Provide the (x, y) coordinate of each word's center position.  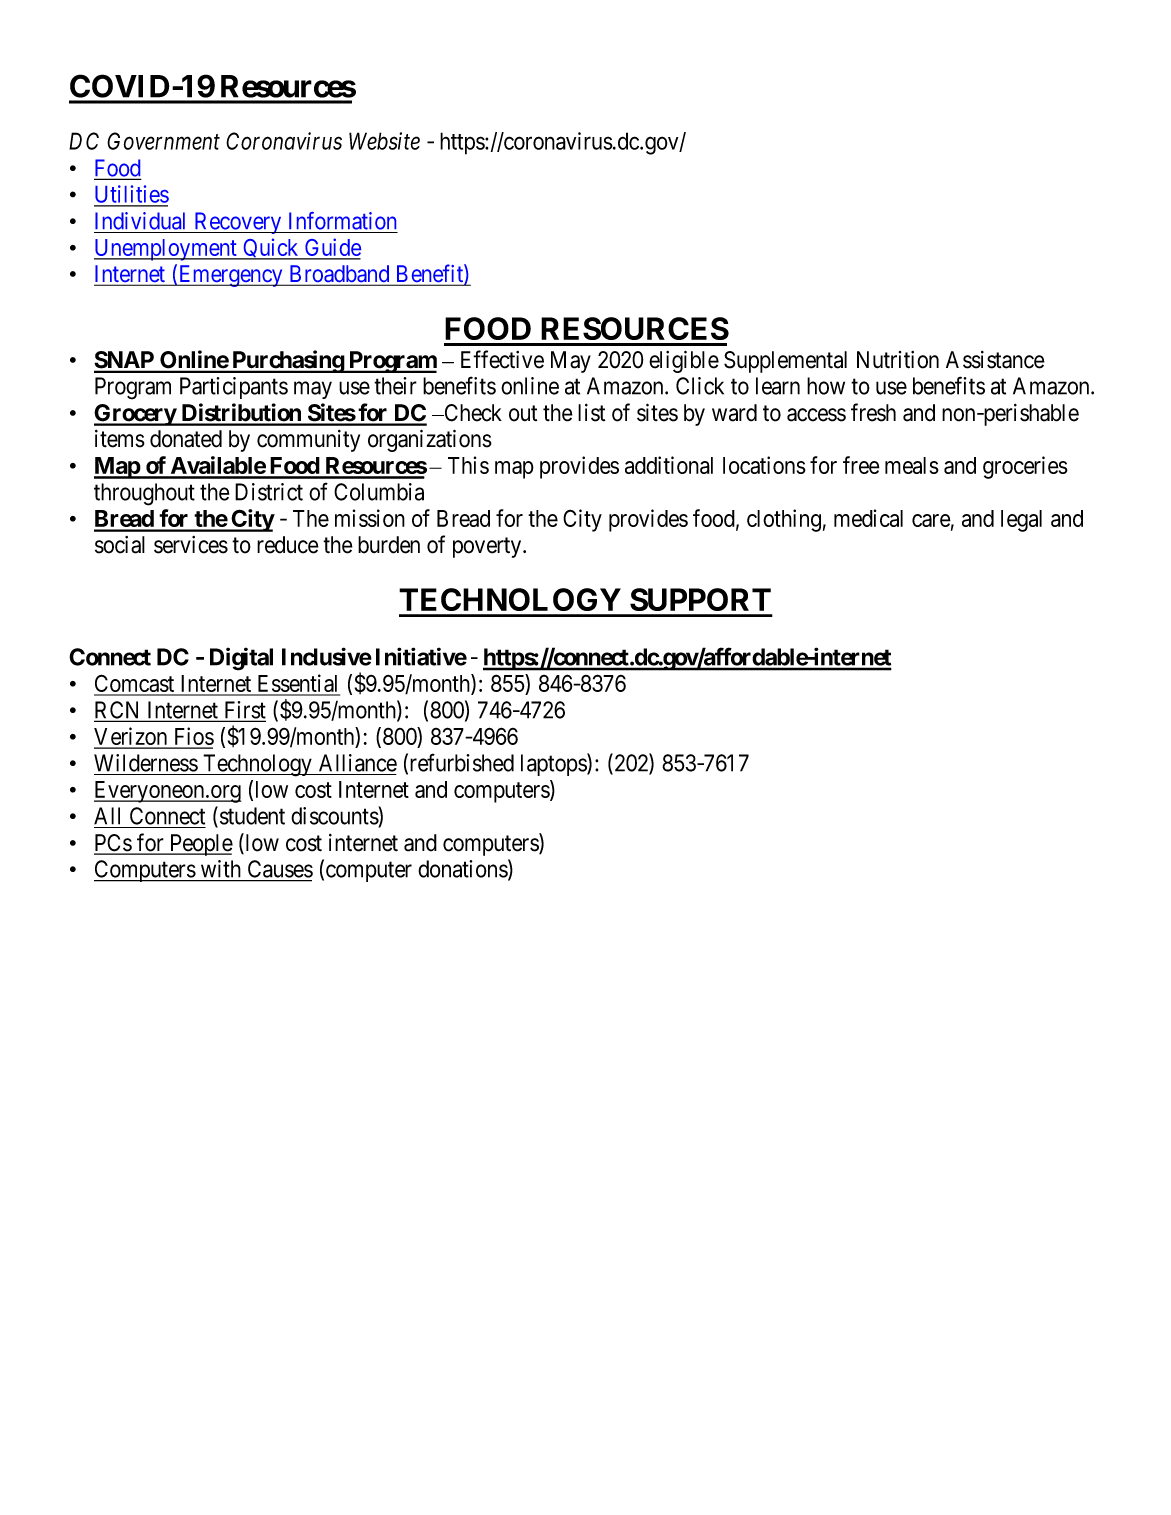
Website (384, 141)
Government (163, 141)
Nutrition (898, 360)
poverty (488, 547)
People (200, 845)
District (269, 492)
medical (868, 518)
